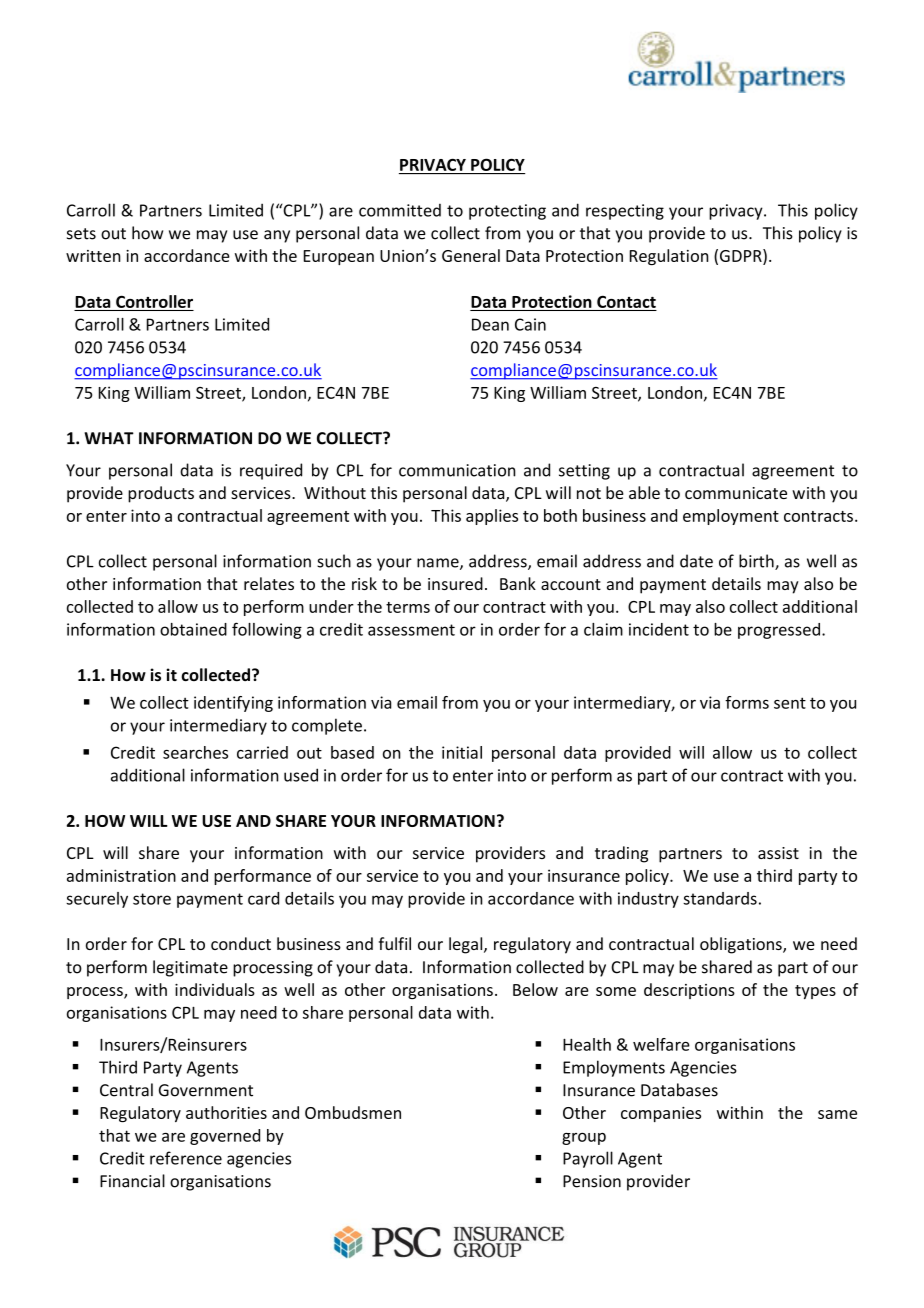 The width and height of the image is (924, 1308). Describe the element at coordinates (584, 1139) in the image. I see `group` at that location.
